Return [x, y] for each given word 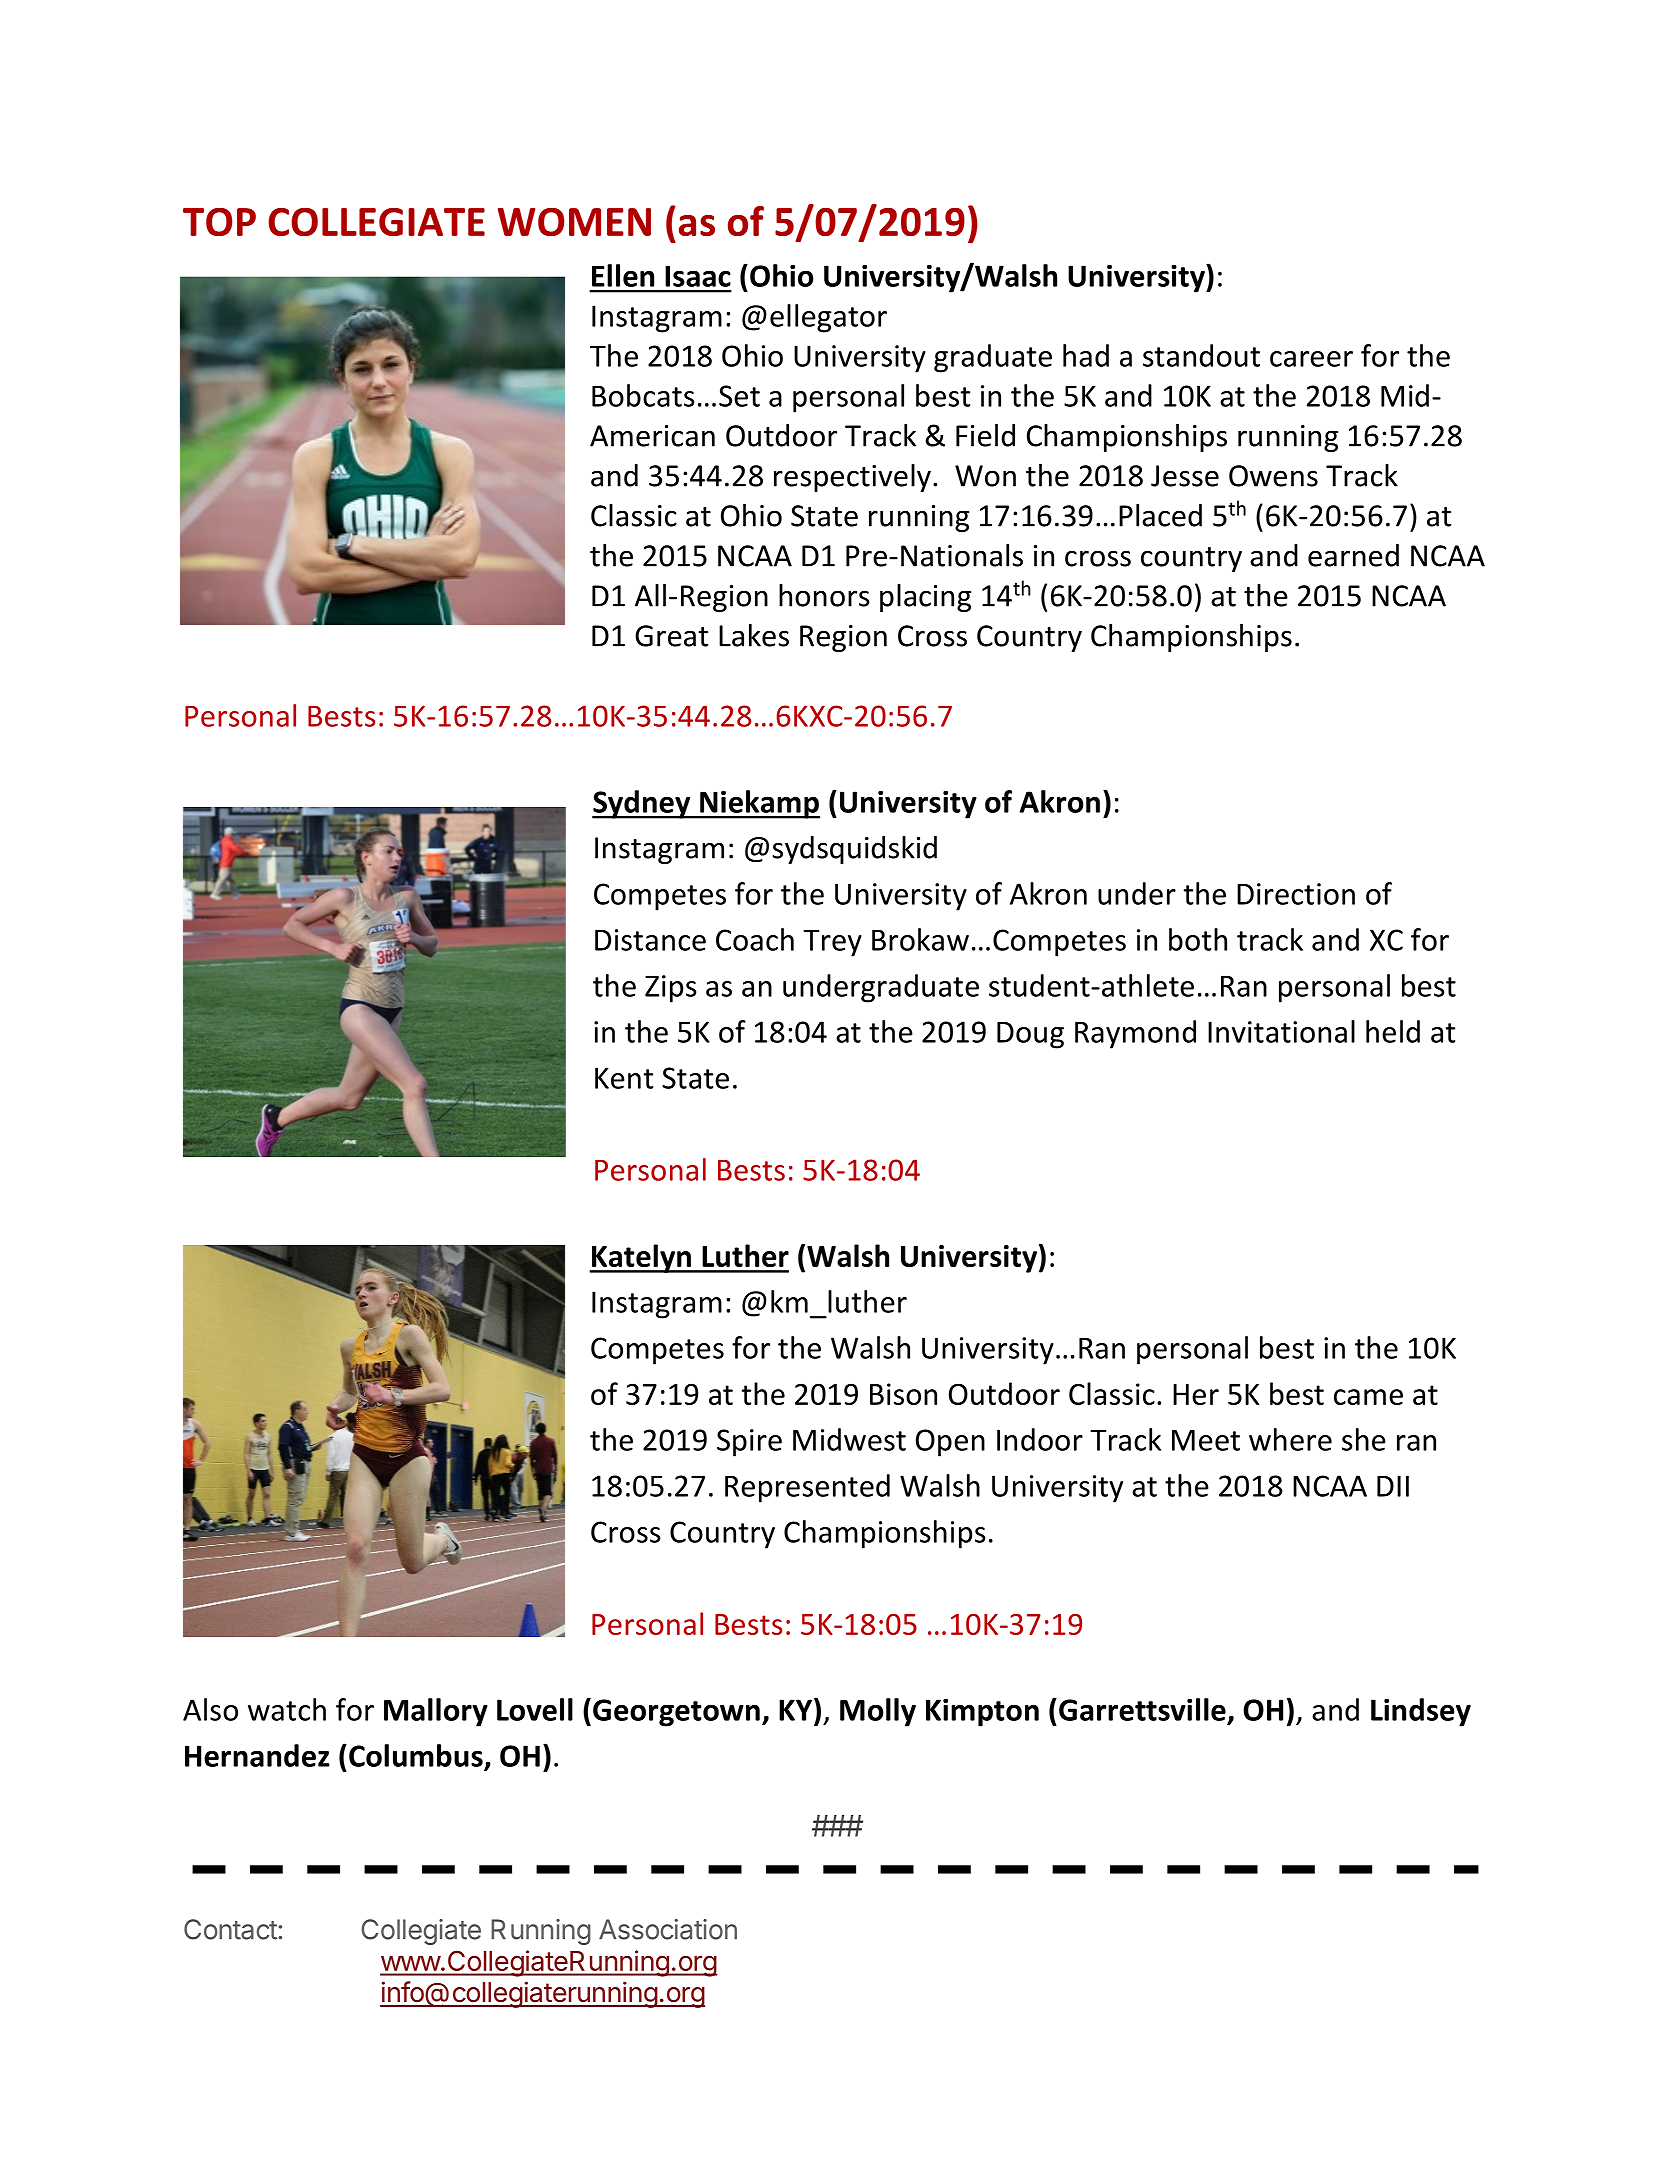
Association [668, 1929]
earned [1353, 555]
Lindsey [1421, 1712]
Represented [807, 1488]
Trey [832, 943]
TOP [219, 221]
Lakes [754, 635]
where [1290, 1439]
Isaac [698, 276]
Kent [624, 1078]
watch [287, 1709]
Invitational [1281, 1031]
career [1311, 359]
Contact [230, 1929]
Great [671, 636]
